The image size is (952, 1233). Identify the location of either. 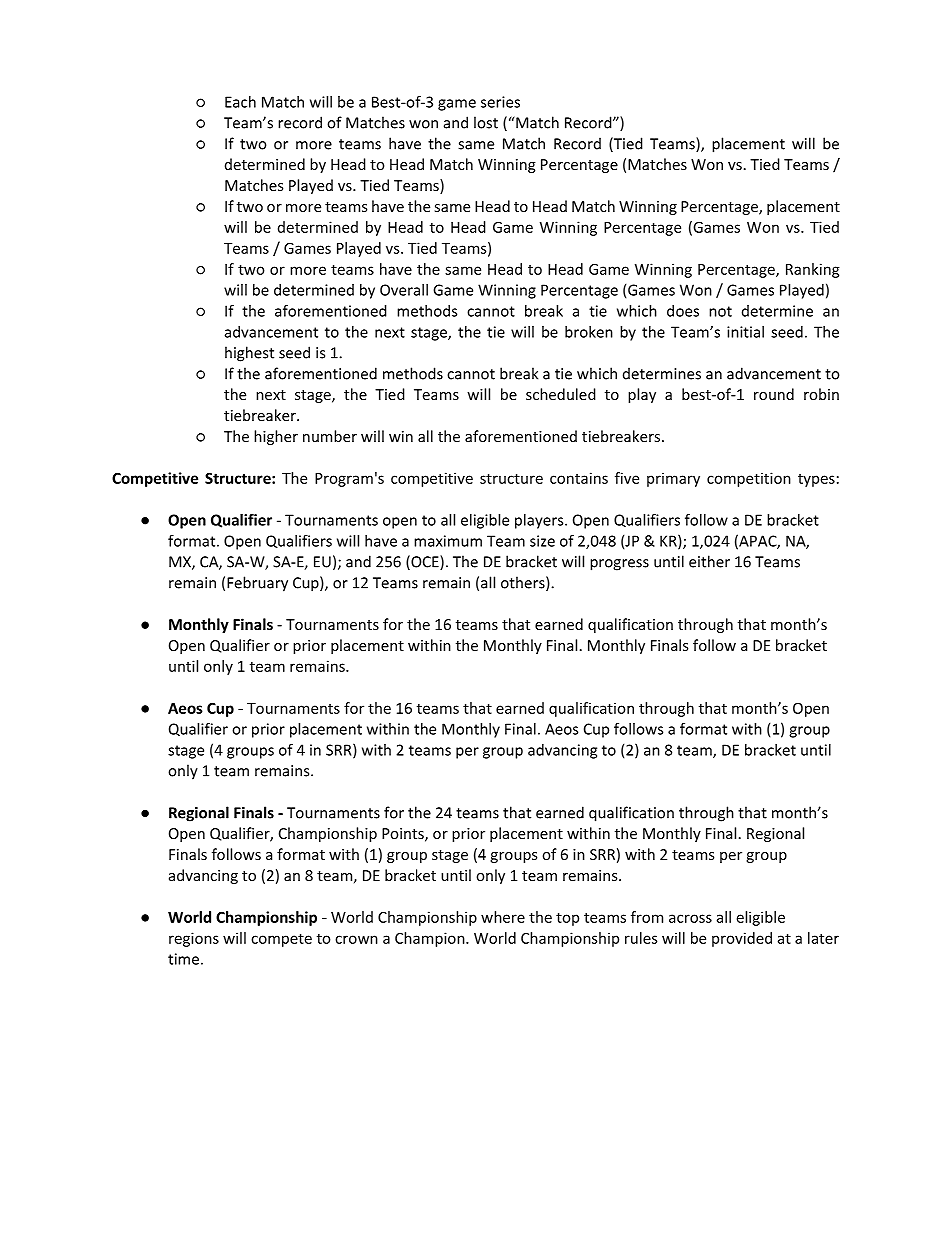
(709, 561).
